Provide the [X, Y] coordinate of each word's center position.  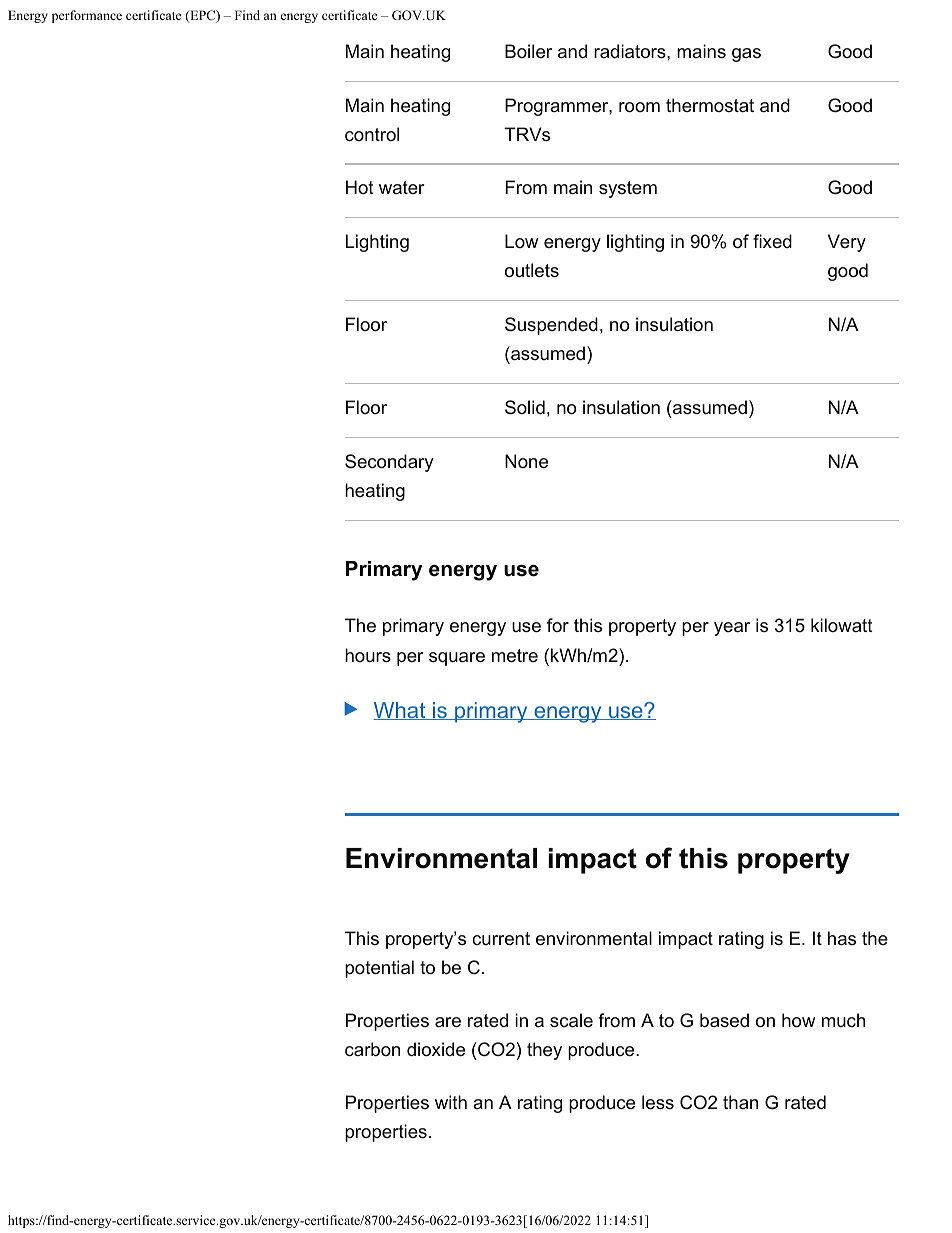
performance [87, 16]
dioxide [436, 1049]
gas [746, 55]
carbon [372, 1049]
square [457, 659]
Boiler [528, 51]
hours [368, 655]
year [732, 629]
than [740, 1102]
